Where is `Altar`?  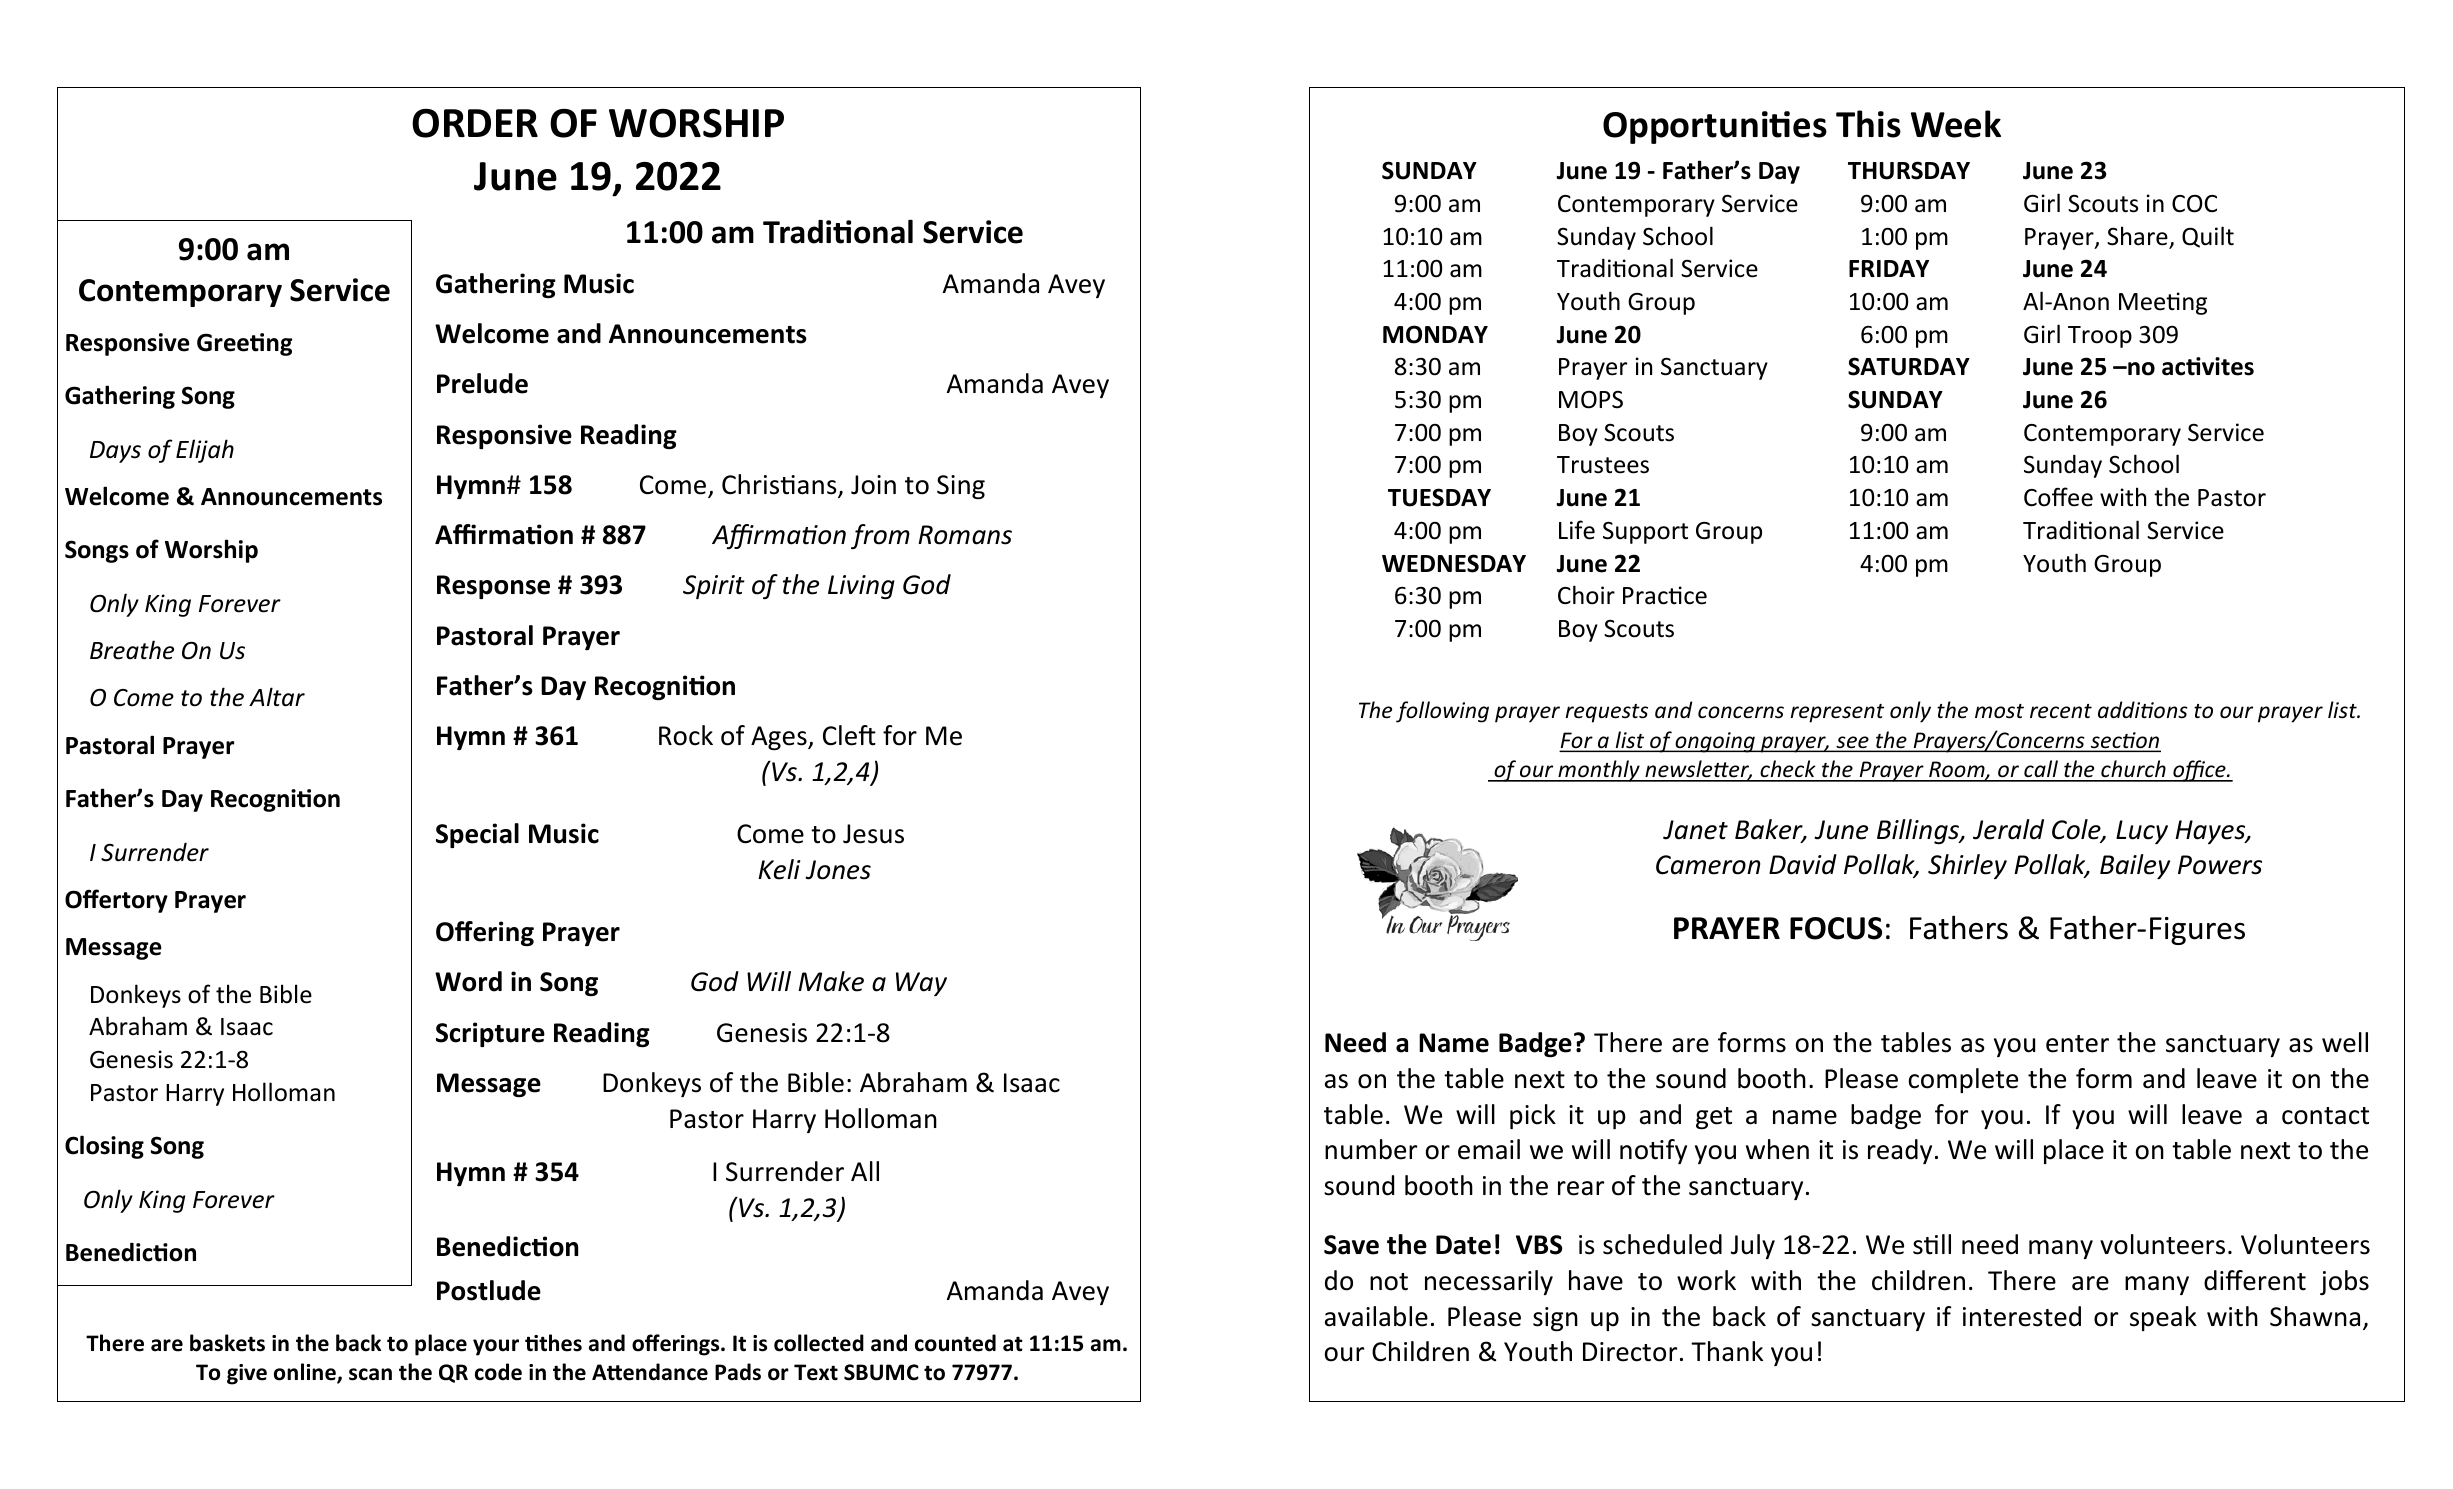 Altar is located at coordinates (277, 697).
